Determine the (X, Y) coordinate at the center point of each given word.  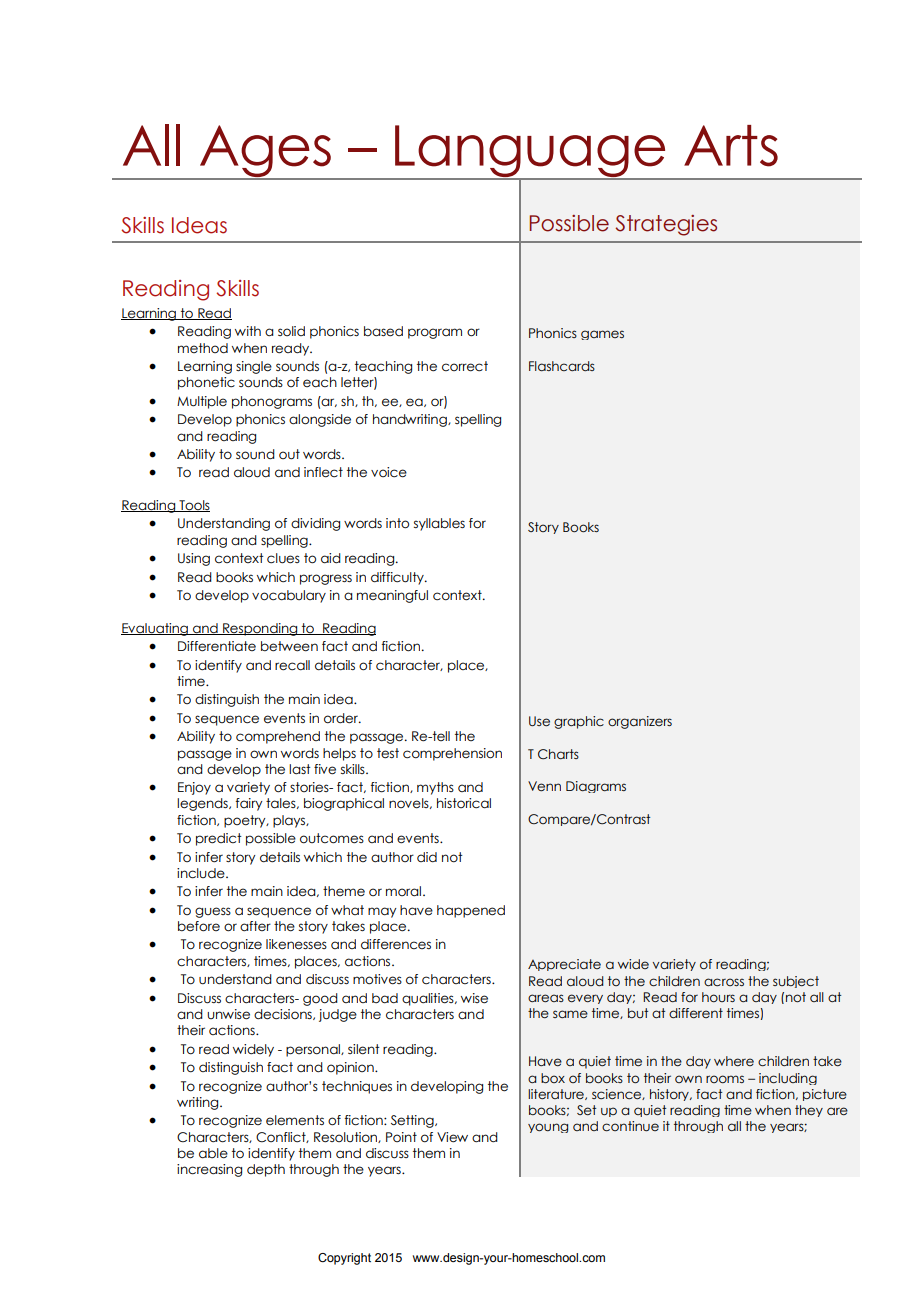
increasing (209, 1170)
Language (530, 152)
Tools (193, 506)
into (397, 523)
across (724, 982)
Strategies (666, 225)
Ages (265, 152)
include (202, 873)
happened (471, 911)
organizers (640, 722)
